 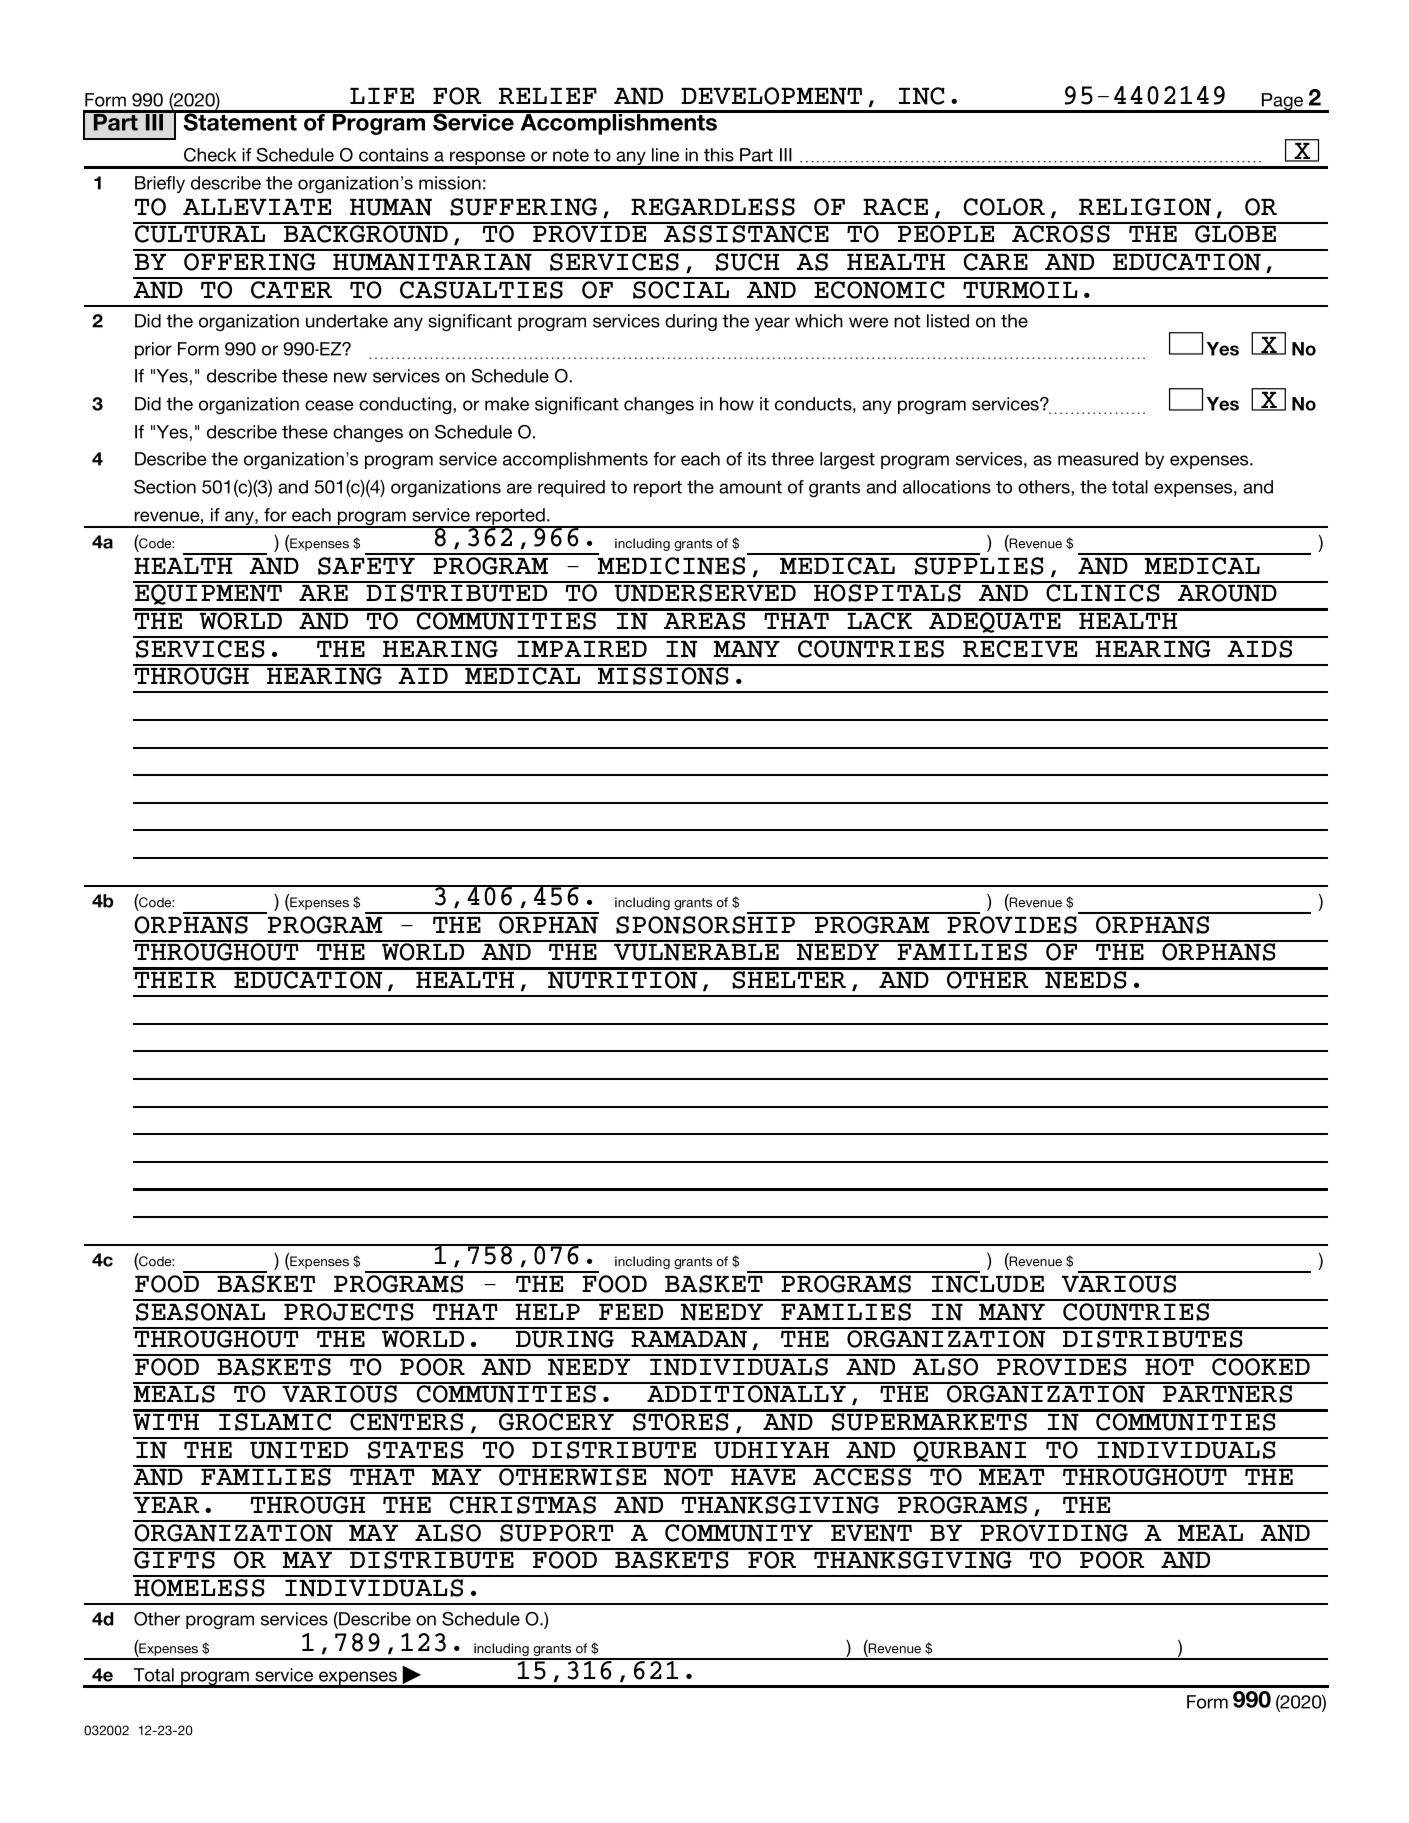 I want to click on this, so click(x=719, y=155).
